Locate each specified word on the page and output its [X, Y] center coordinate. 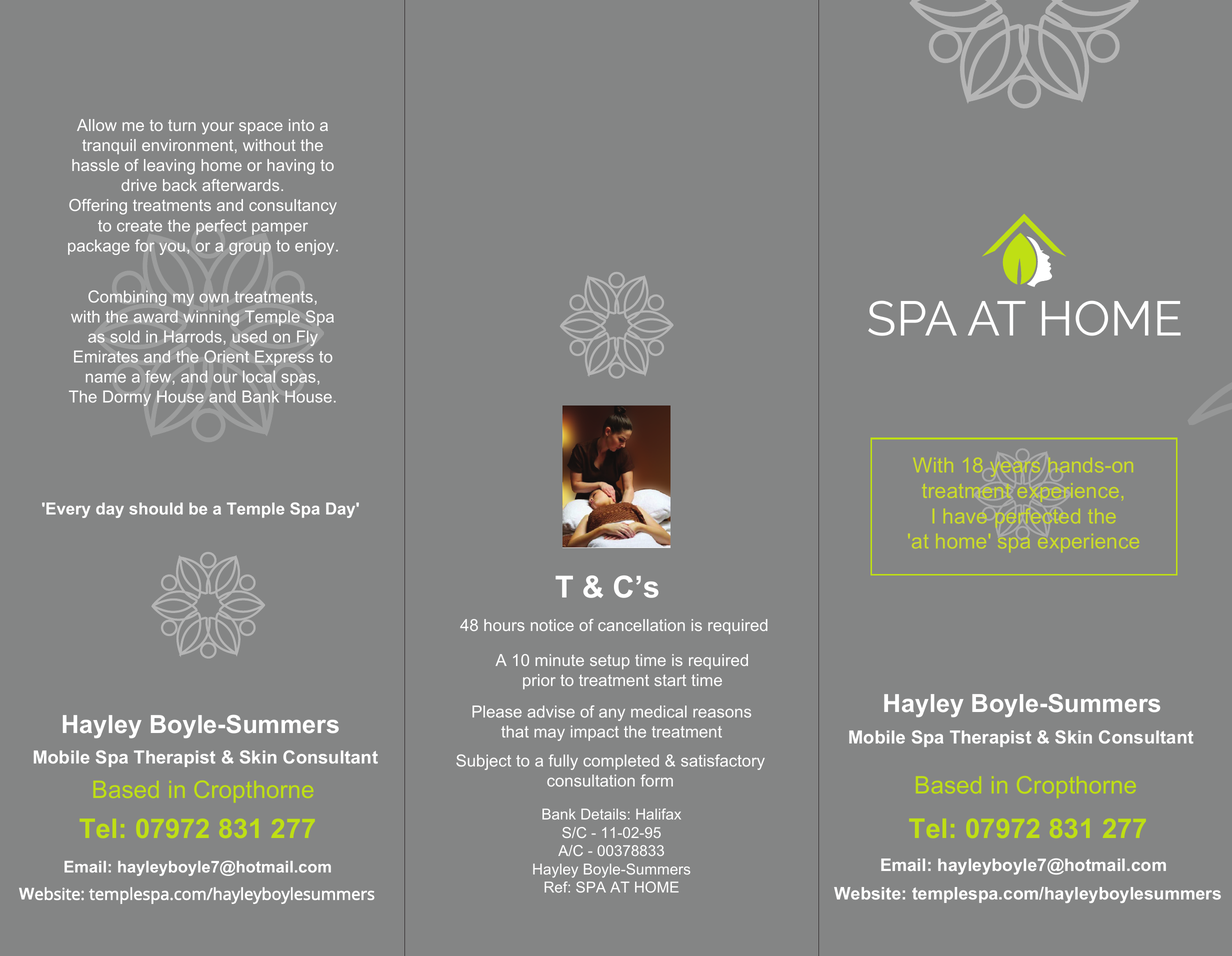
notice [552, 625]
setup [610, 662]
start [670, 680]
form [657, 780]
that [515, 731]
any [612, 715]
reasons [722, 713]
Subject [483, 762]
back [180, 185]
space [261, 128]
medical [659, 711]
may [549, 735]
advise [551, 711]
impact [595, 733]
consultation [591, 780]
